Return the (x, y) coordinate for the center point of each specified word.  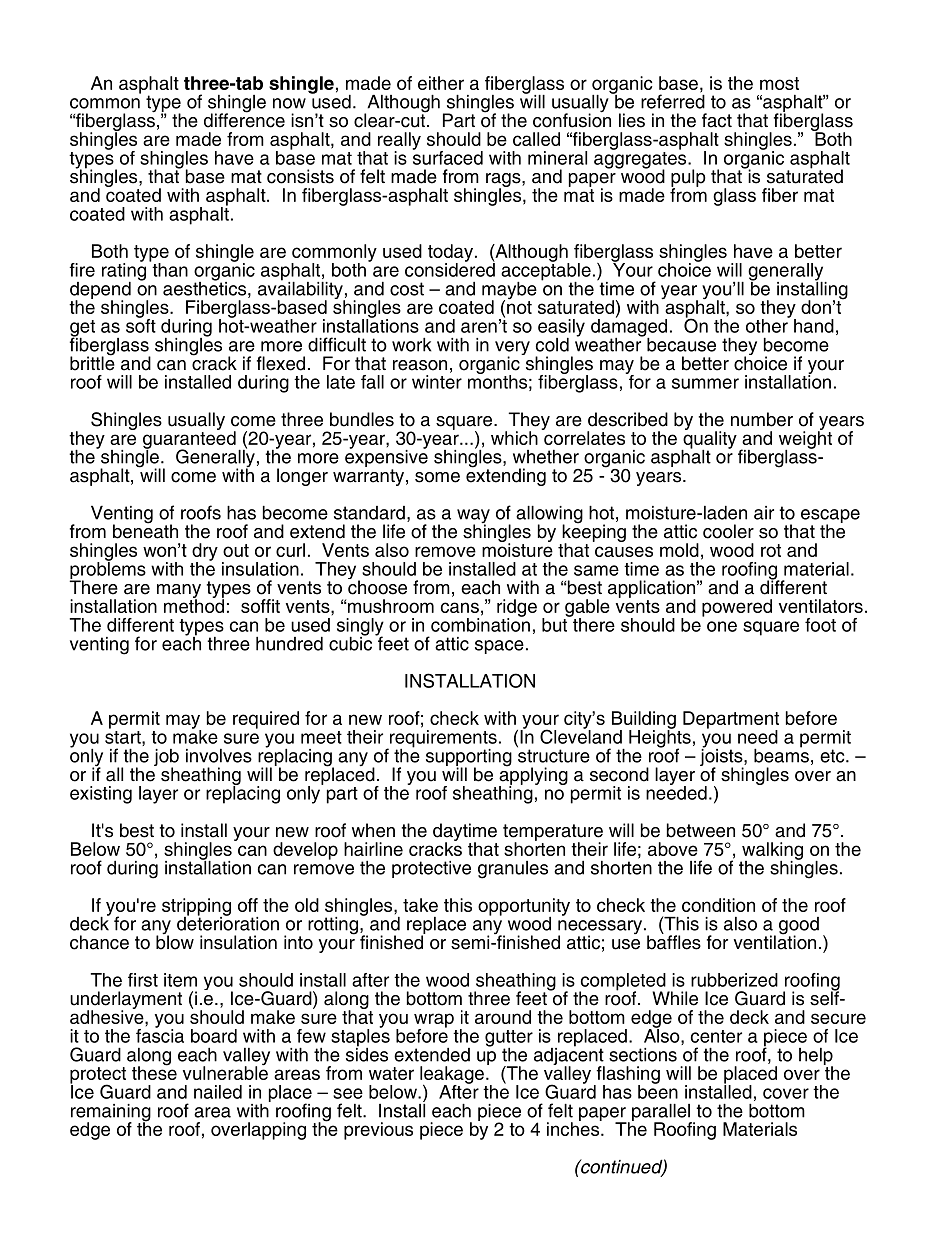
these (154, 1072)
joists (722, 757)
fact (717, 120)
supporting (469, 759)
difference (244, 119)
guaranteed (189, 440)
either (441, 83)
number (762, 419)
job (166, 759)
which (514, 438)
